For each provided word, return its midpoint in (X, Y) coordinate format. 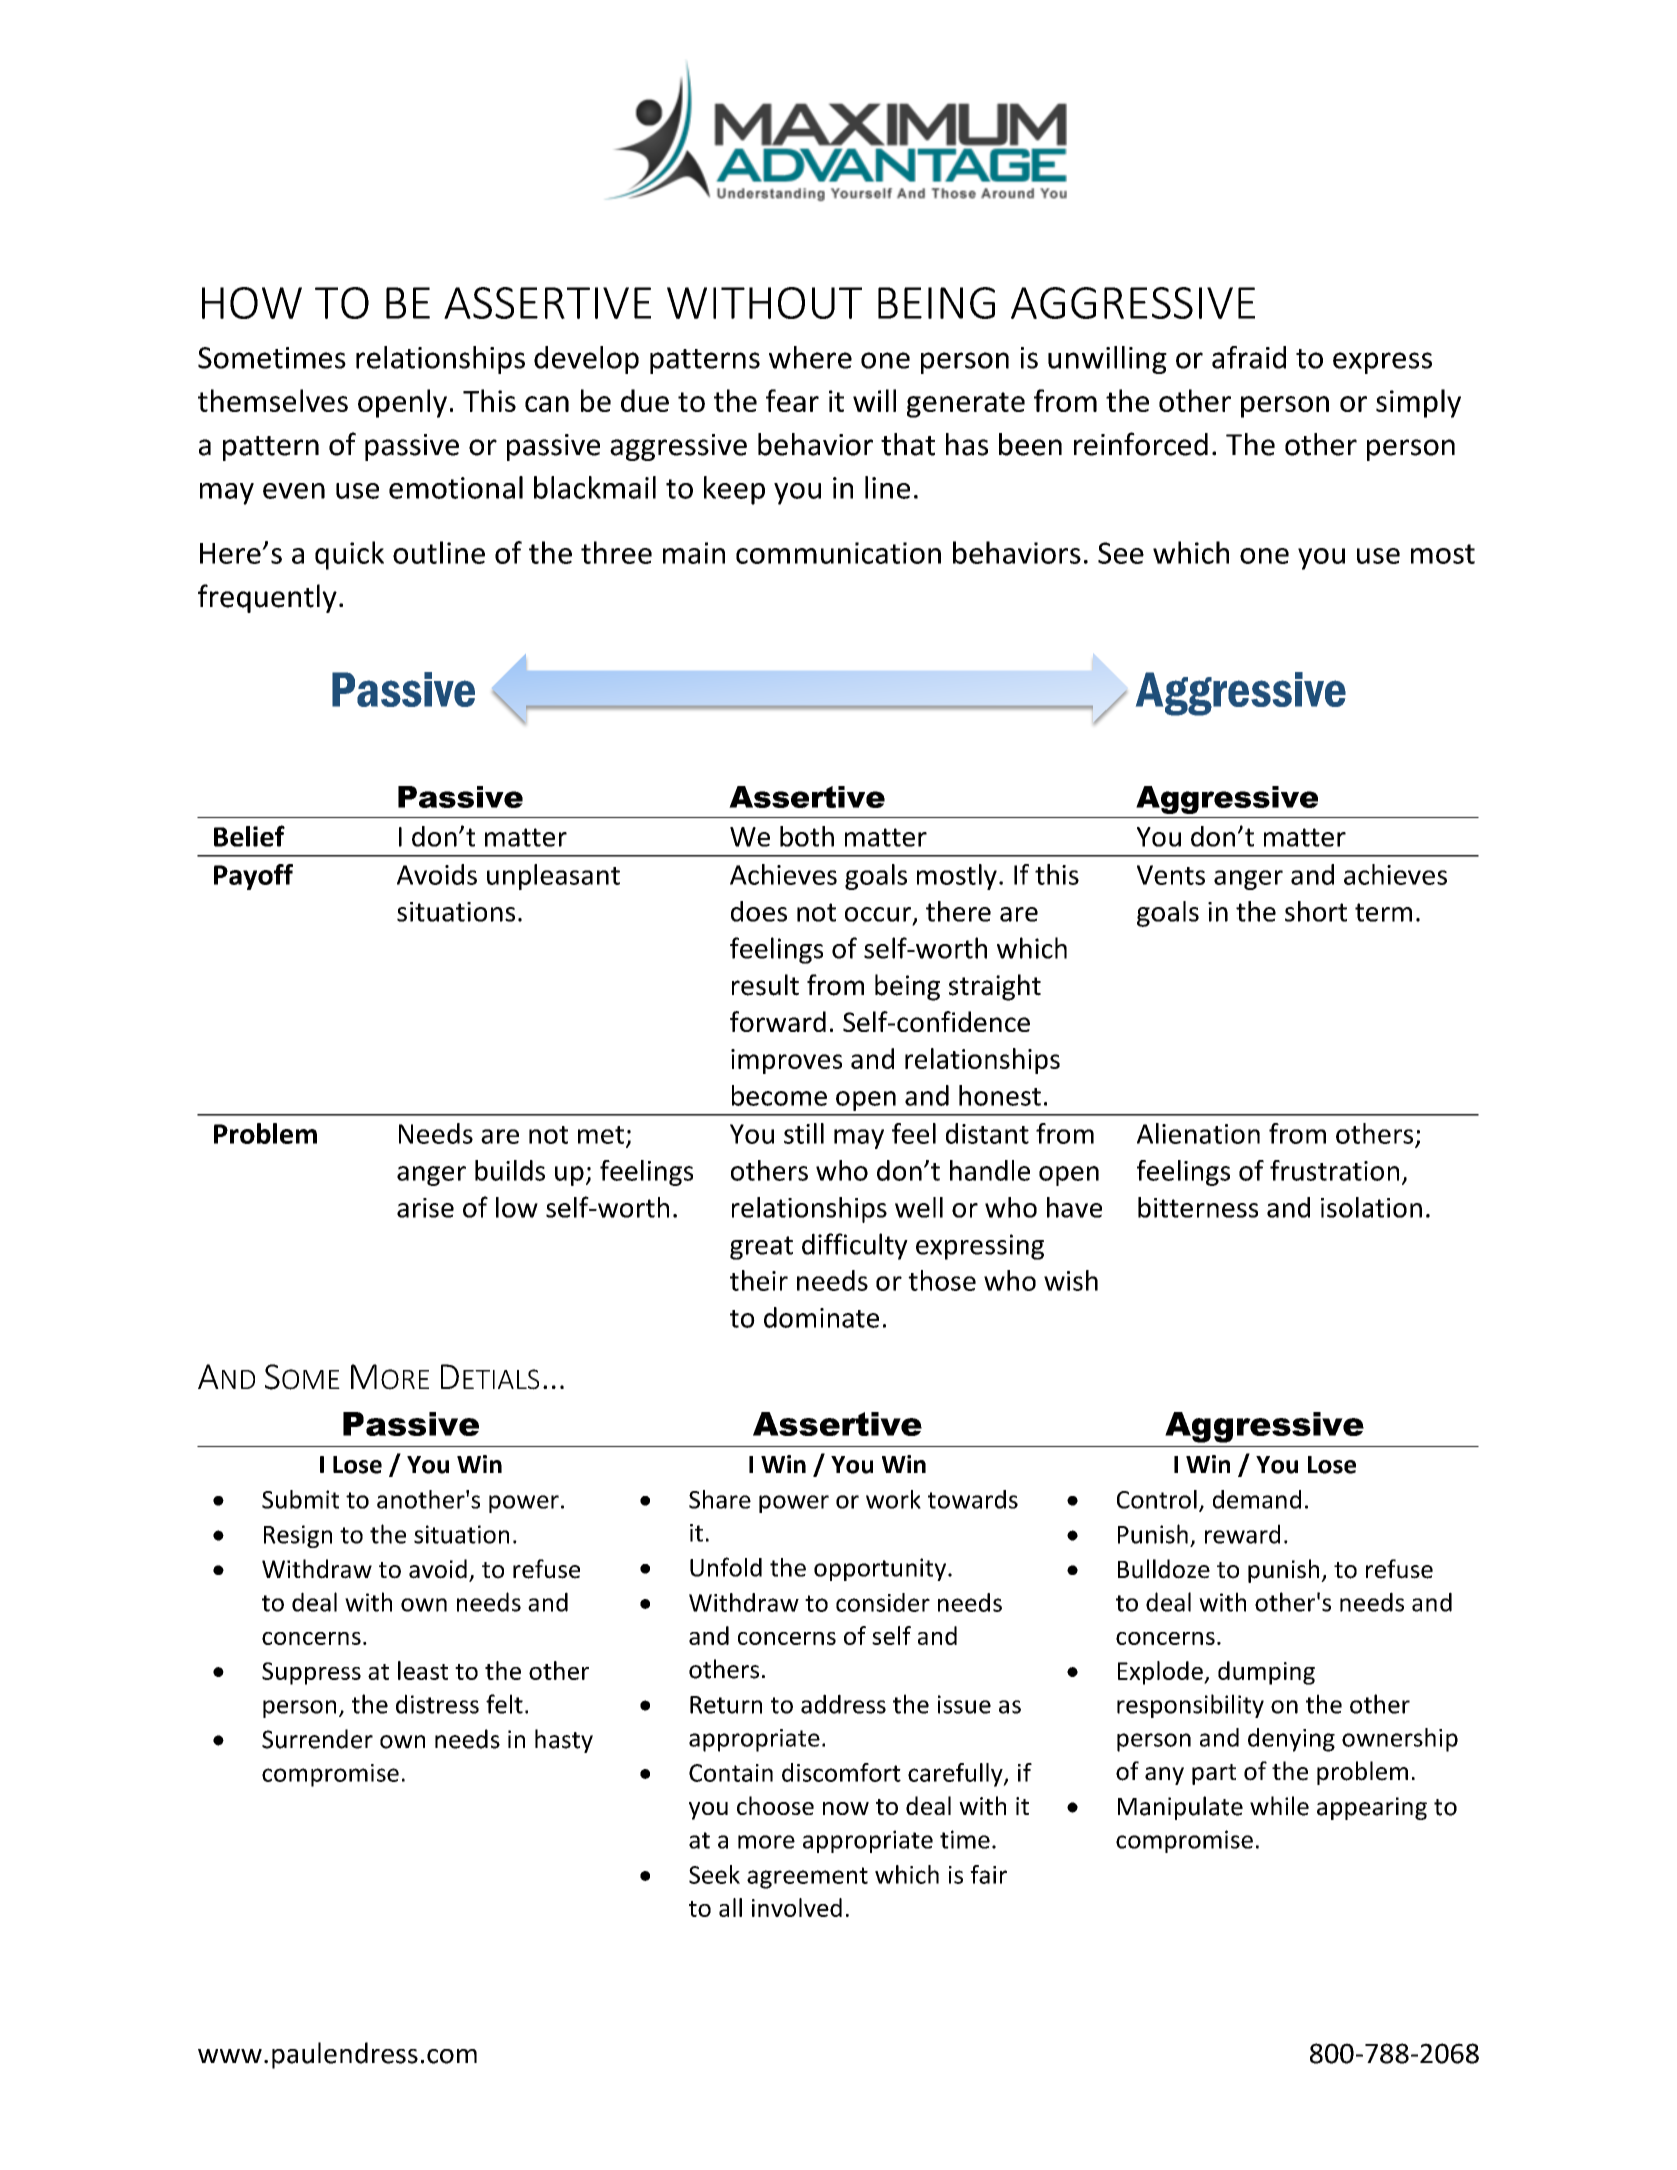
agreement (807, 1878)
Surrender (317, 1739)
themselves (273, 400)
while (1279, 1806)
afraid (1249, 357)
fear (792, 400)
